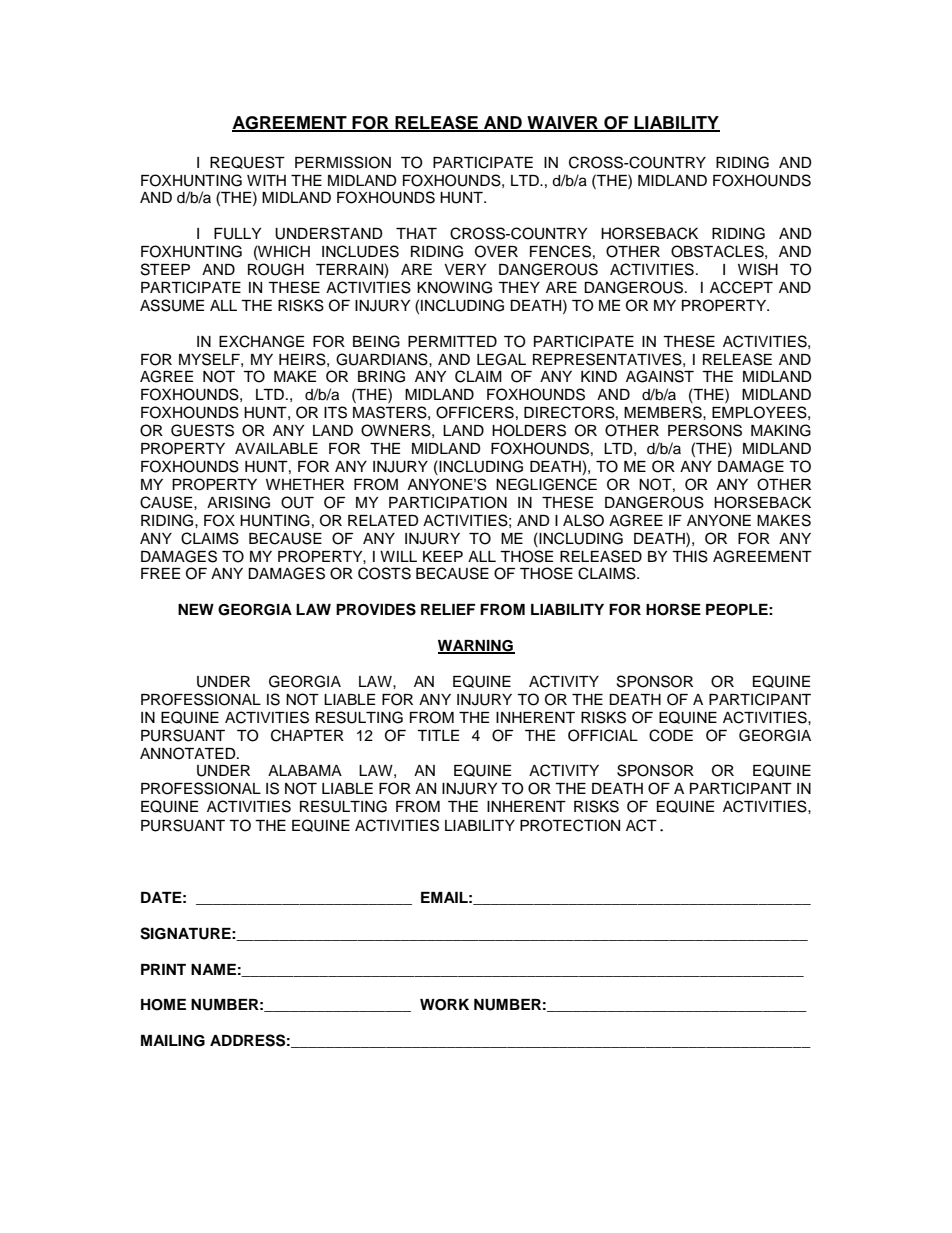 The height and width of the image is (1233, 952). Describe the element at coordinates (570, 825) in the image. I see `PROTECTION` at that location.
